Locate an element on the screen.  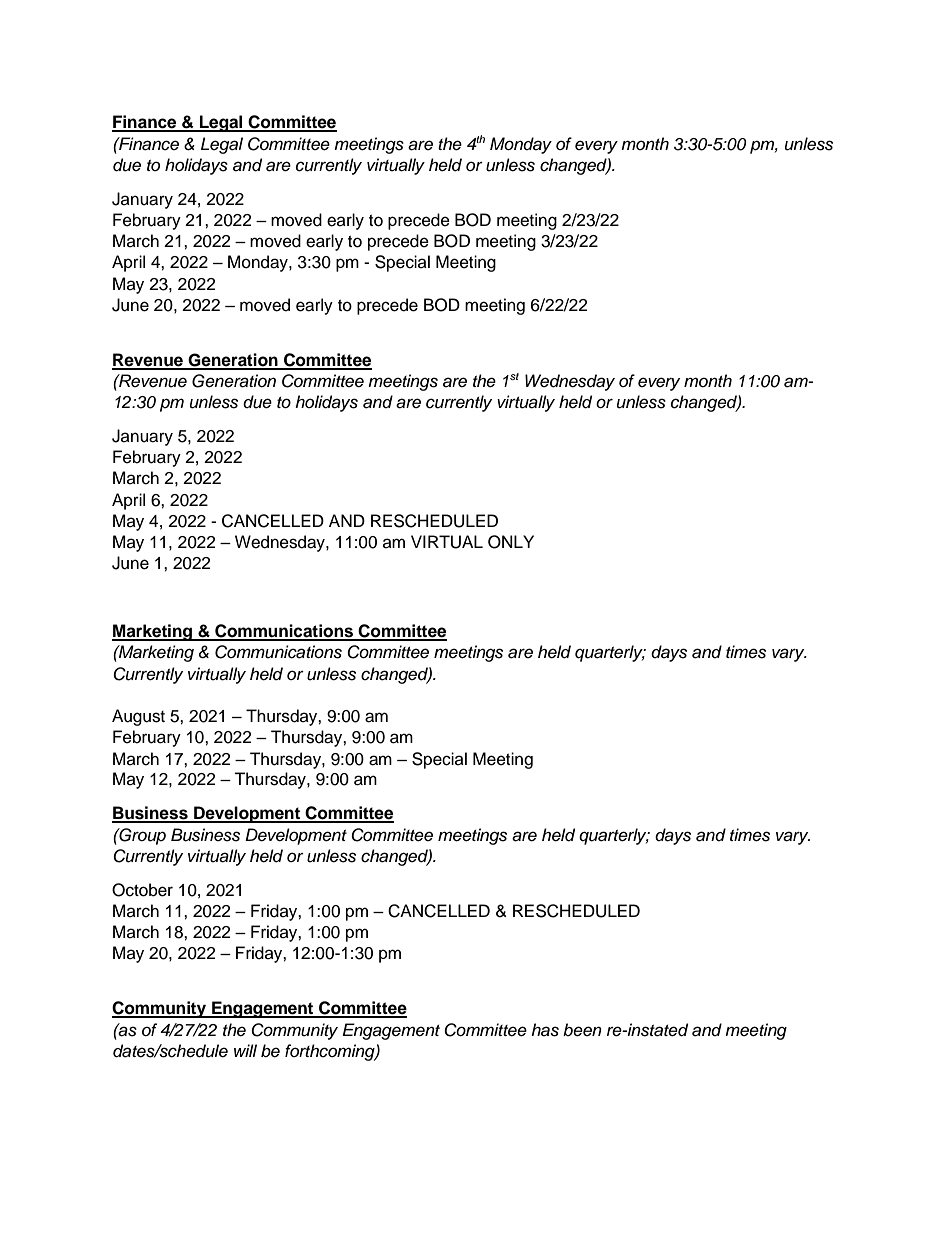
October is located at coordinates (142, 890).
